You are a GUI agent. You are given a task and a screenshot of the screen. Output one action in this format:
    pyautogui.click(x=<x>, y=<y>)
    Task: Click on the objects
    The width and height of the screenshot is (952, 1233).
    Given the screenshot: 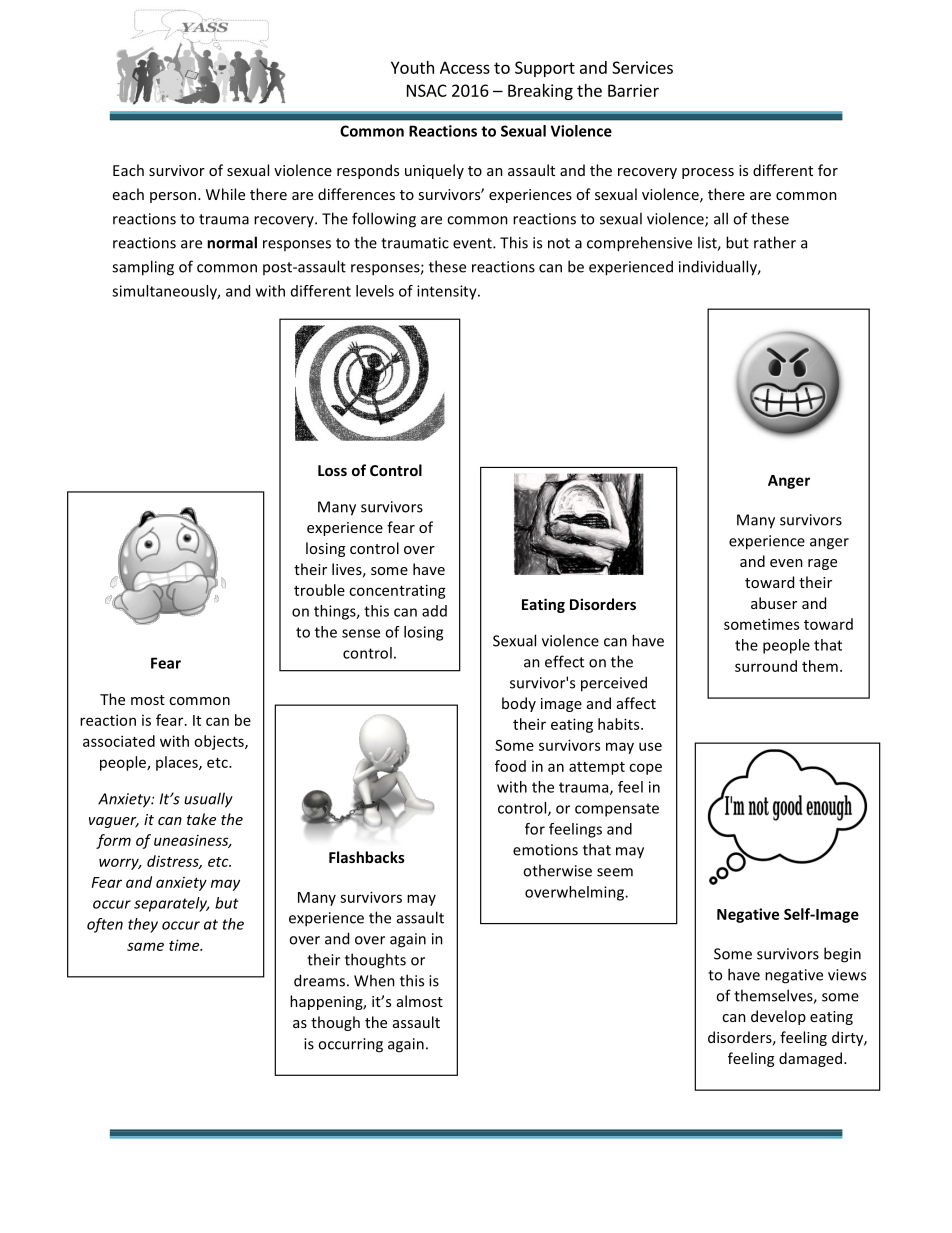 What is the action you would take?
    pyautogui.click(x=220, y=742)
